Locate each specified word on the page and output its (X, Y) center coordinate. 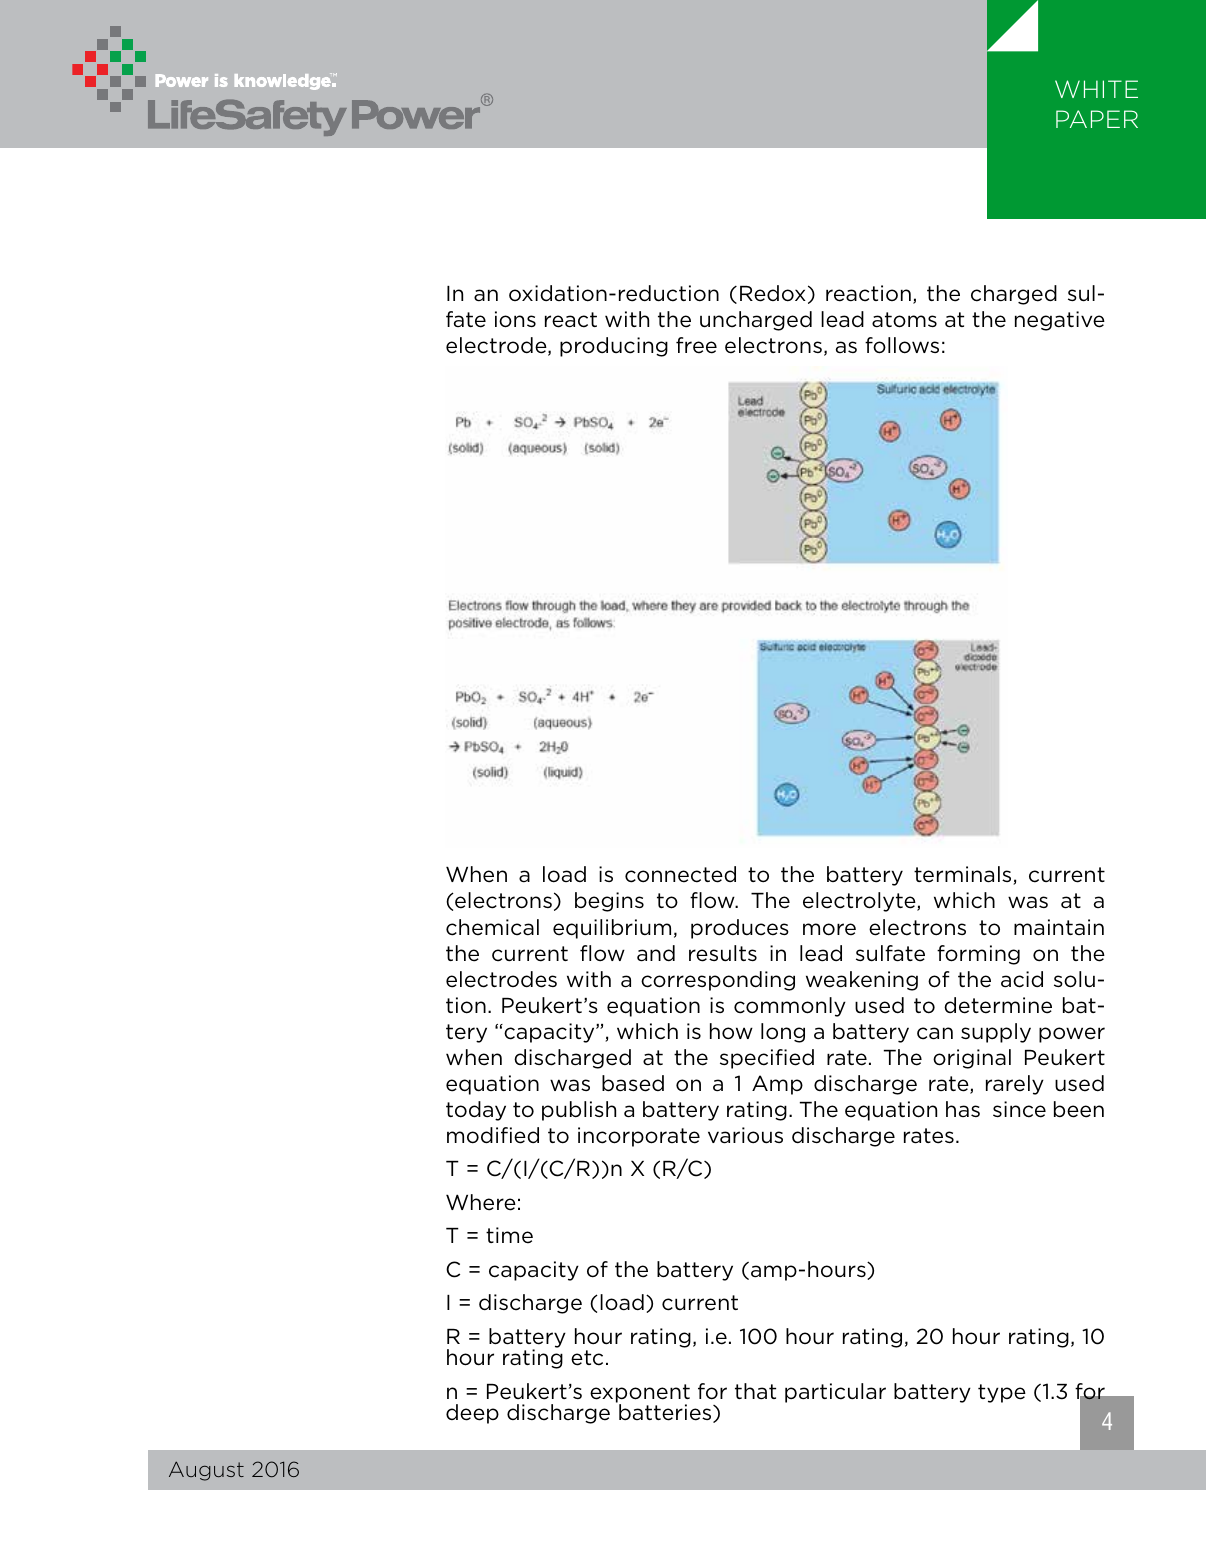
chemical (492, 927)
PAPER (1097, 119)
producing (614, 347)
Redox (773, 293)
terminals (964, 875)
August (206, 1471)
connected (680, 874)
